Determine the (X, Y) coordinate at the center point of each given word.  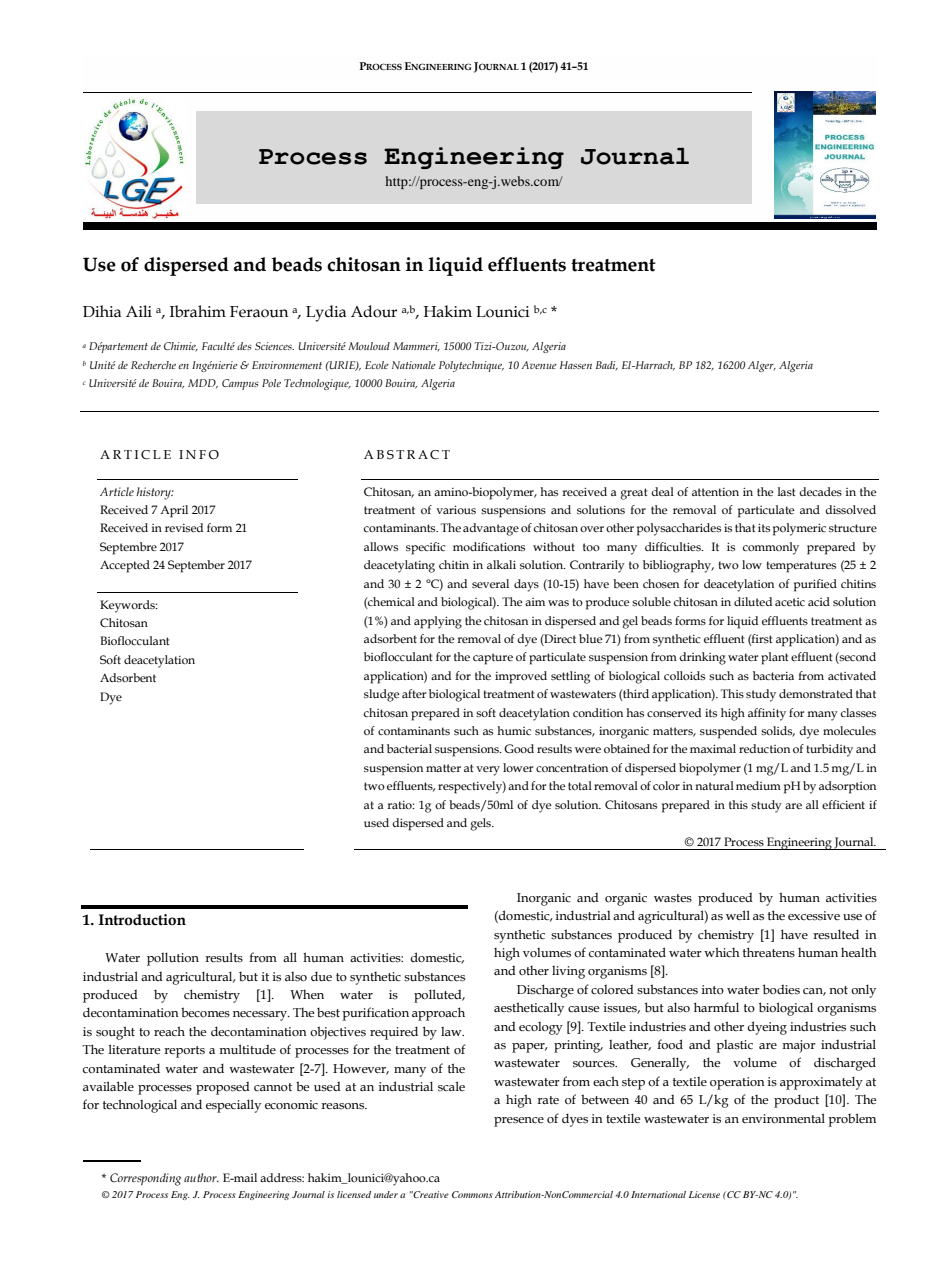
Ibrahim (198, 311)
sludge (382, 695)
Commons (472, 1194)
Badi (607, 366)
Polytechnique (471, 366)
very (488, 771)
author (201, 1177)
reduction (764, 748)
